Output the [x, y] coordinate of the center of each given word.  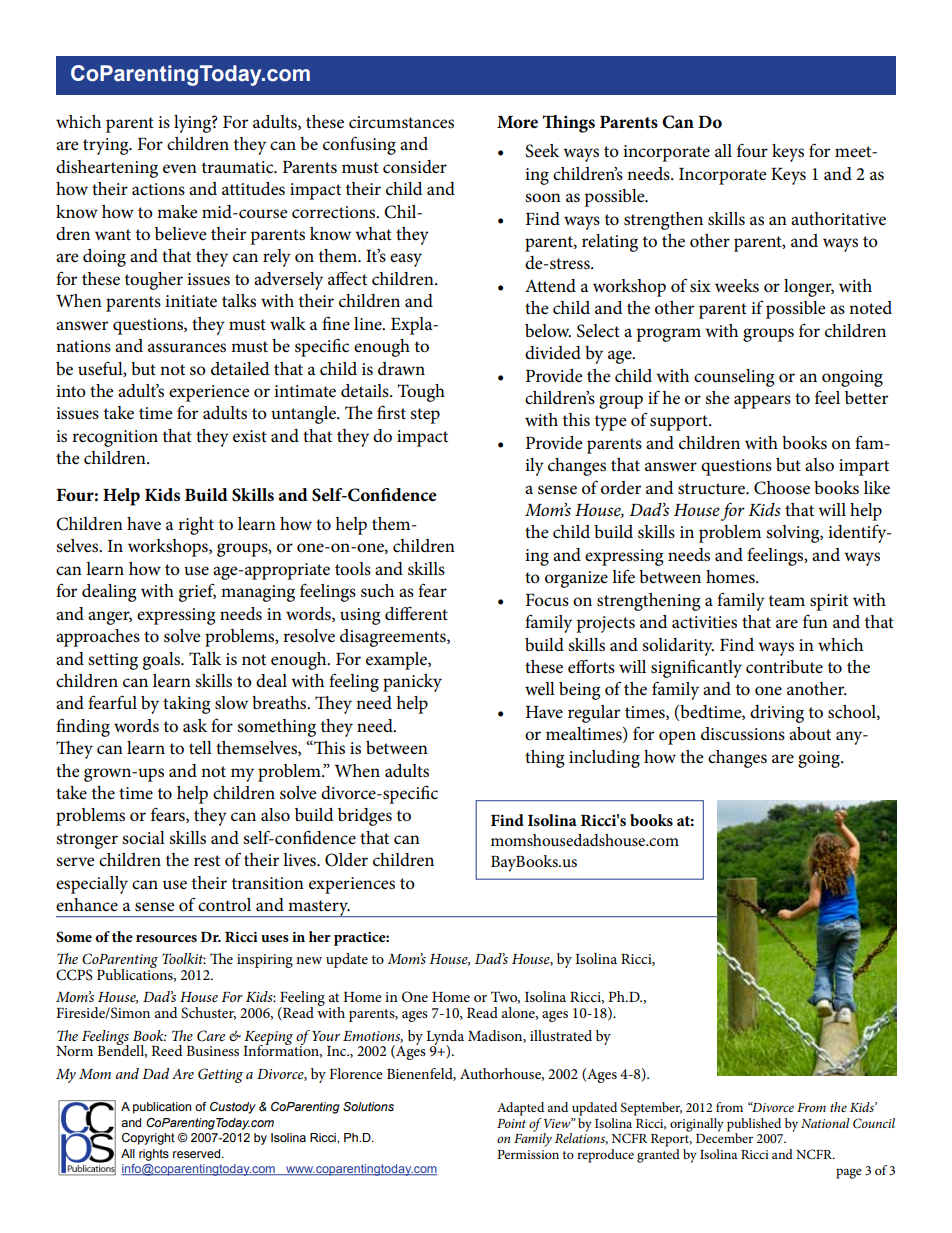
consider [415, 167]
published [754, 1126]
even [180, 169]
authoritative [838, 219]
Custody [233, 1108]
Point [511, 1123]
